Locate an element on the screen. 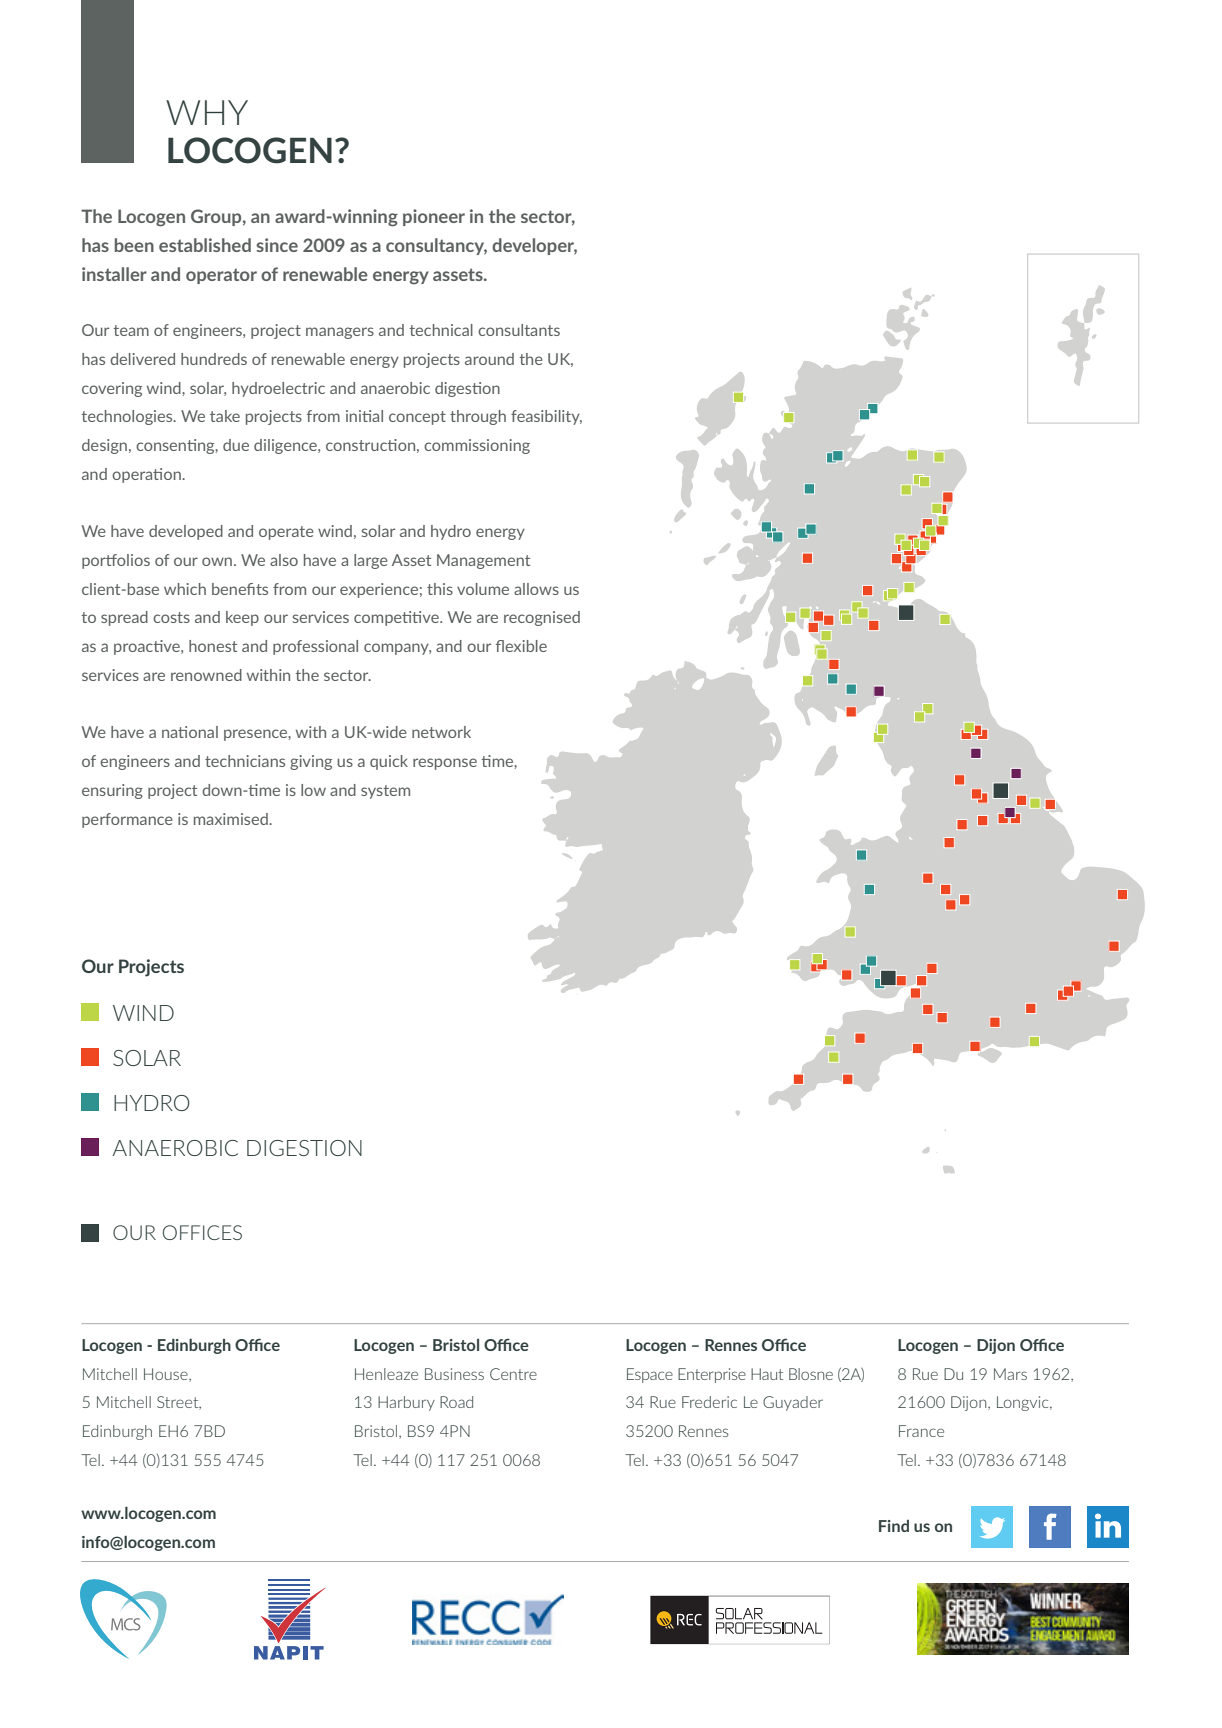 This screenshot has width=1222, height=1728. maximised is located at coordinates (232, 819).
